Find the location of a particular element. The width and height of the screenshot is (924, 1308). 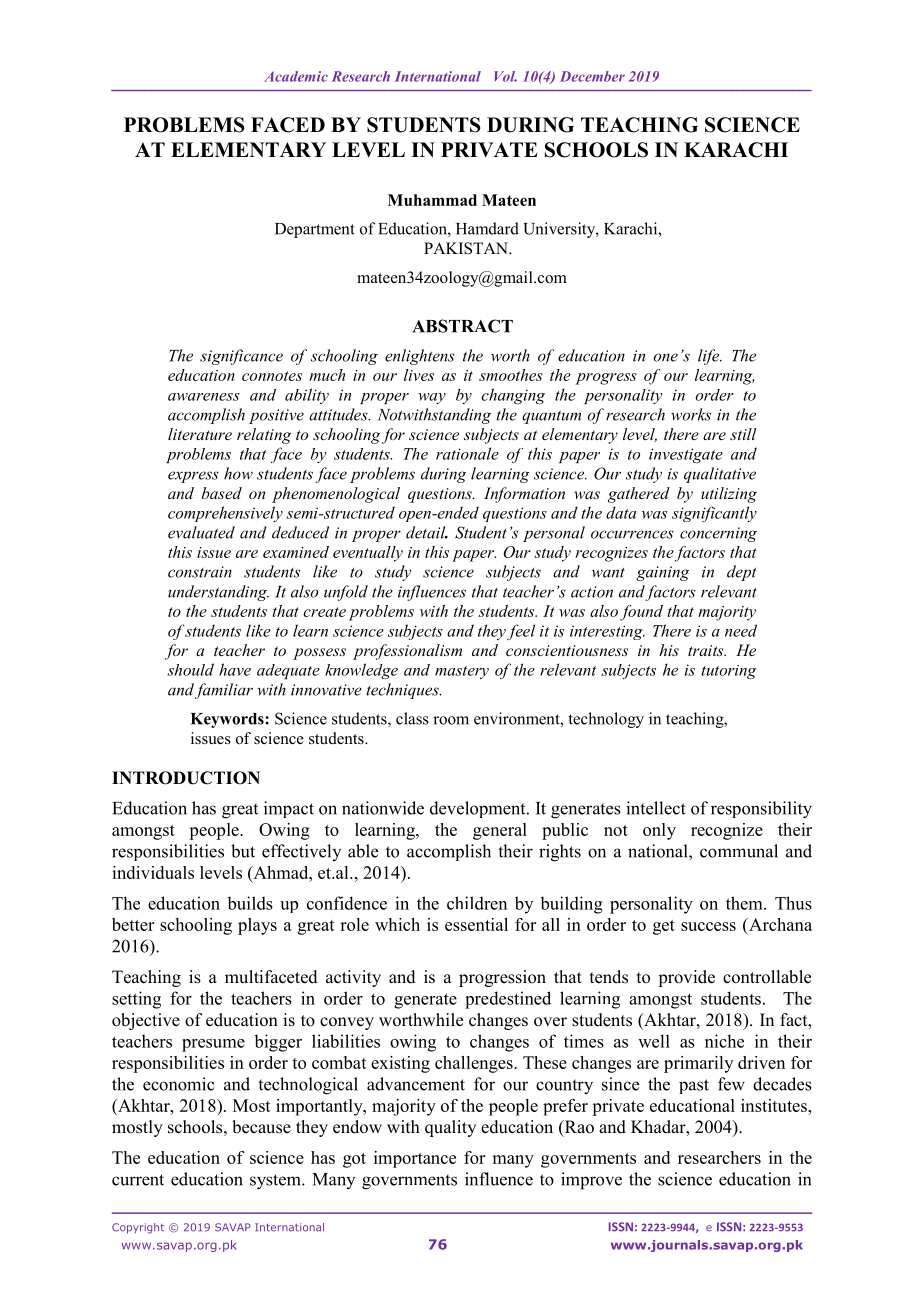

December is located at coordinates (592, 76).
